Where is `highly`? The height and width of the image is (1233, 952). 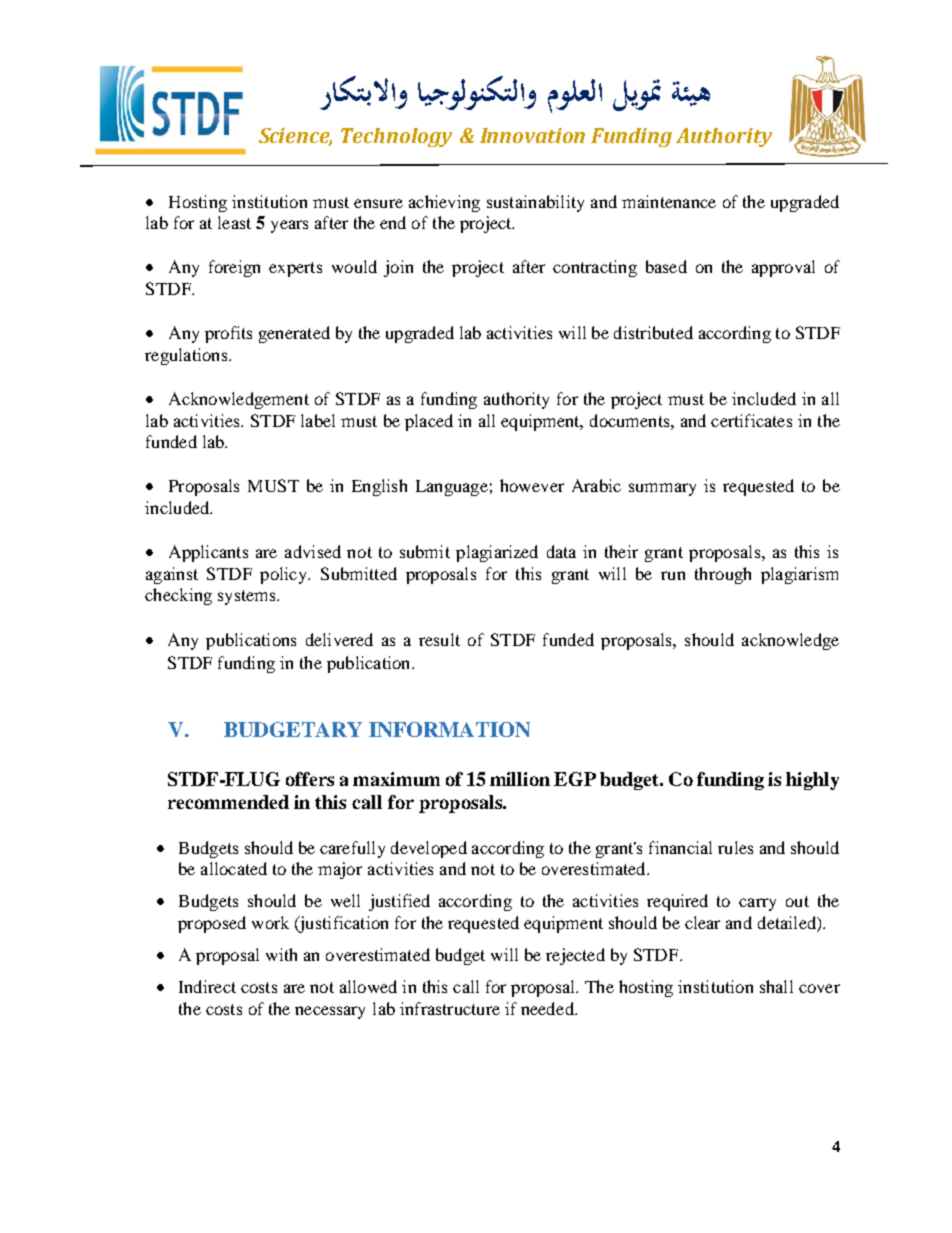
highly is located at coordinates (812, 781).
